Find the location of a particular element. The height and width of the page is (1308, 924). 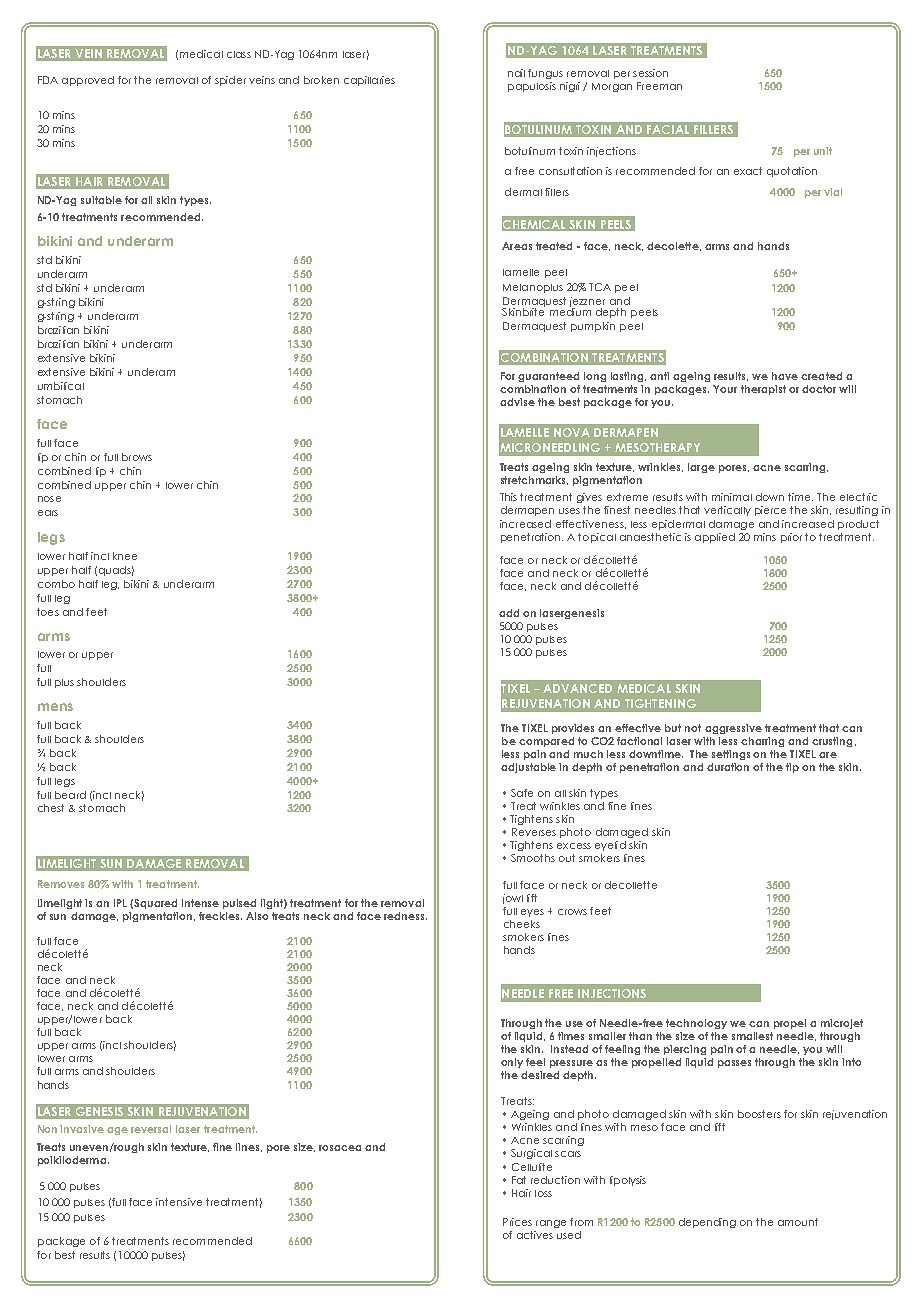

minimal is located at coordinates (732, 497).
